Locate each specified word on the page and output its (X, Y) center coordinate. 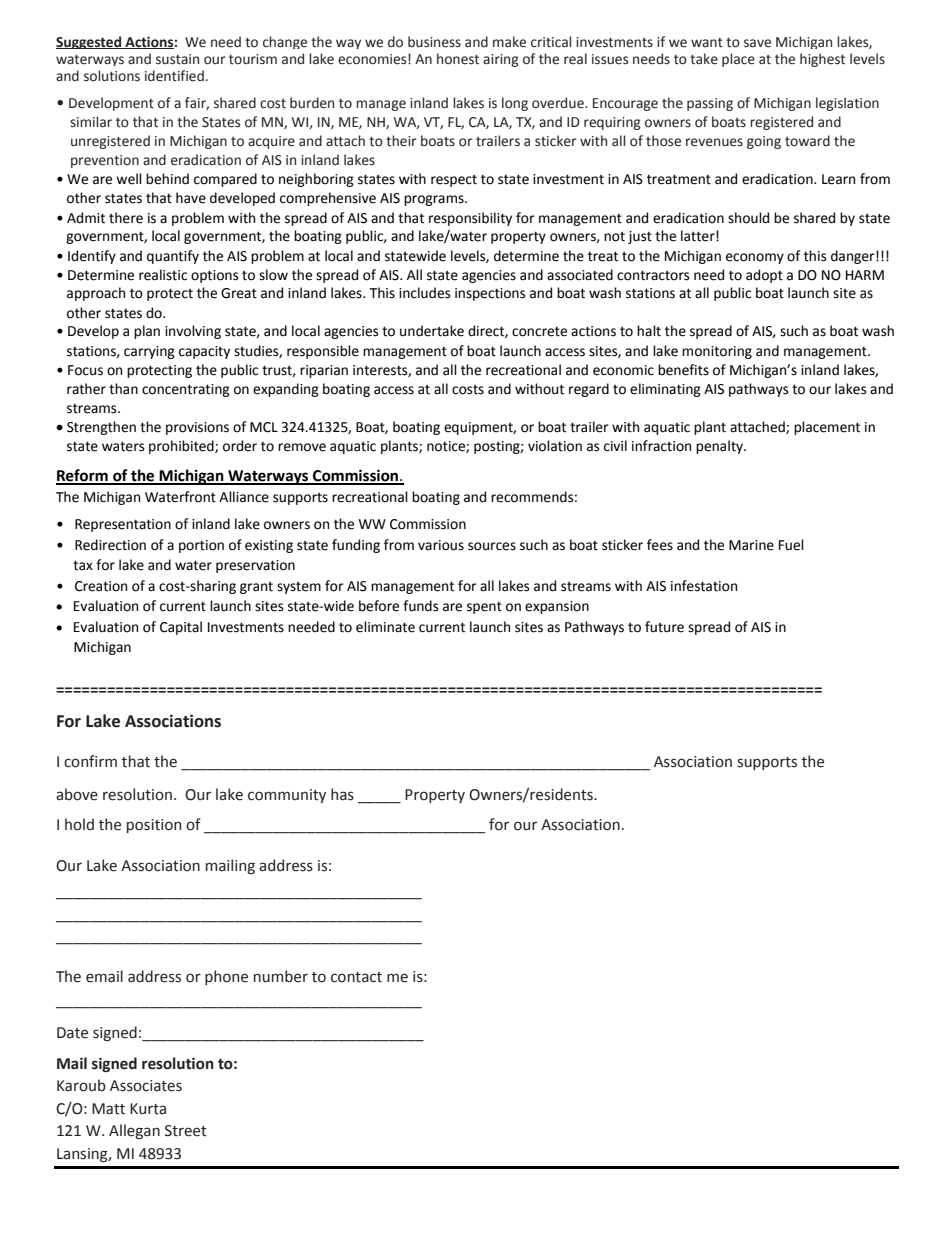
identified (174, 76)
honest (458, 59)
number (281, 976)
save (757, 43)
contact (356, 977)
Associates (146, 1086)
